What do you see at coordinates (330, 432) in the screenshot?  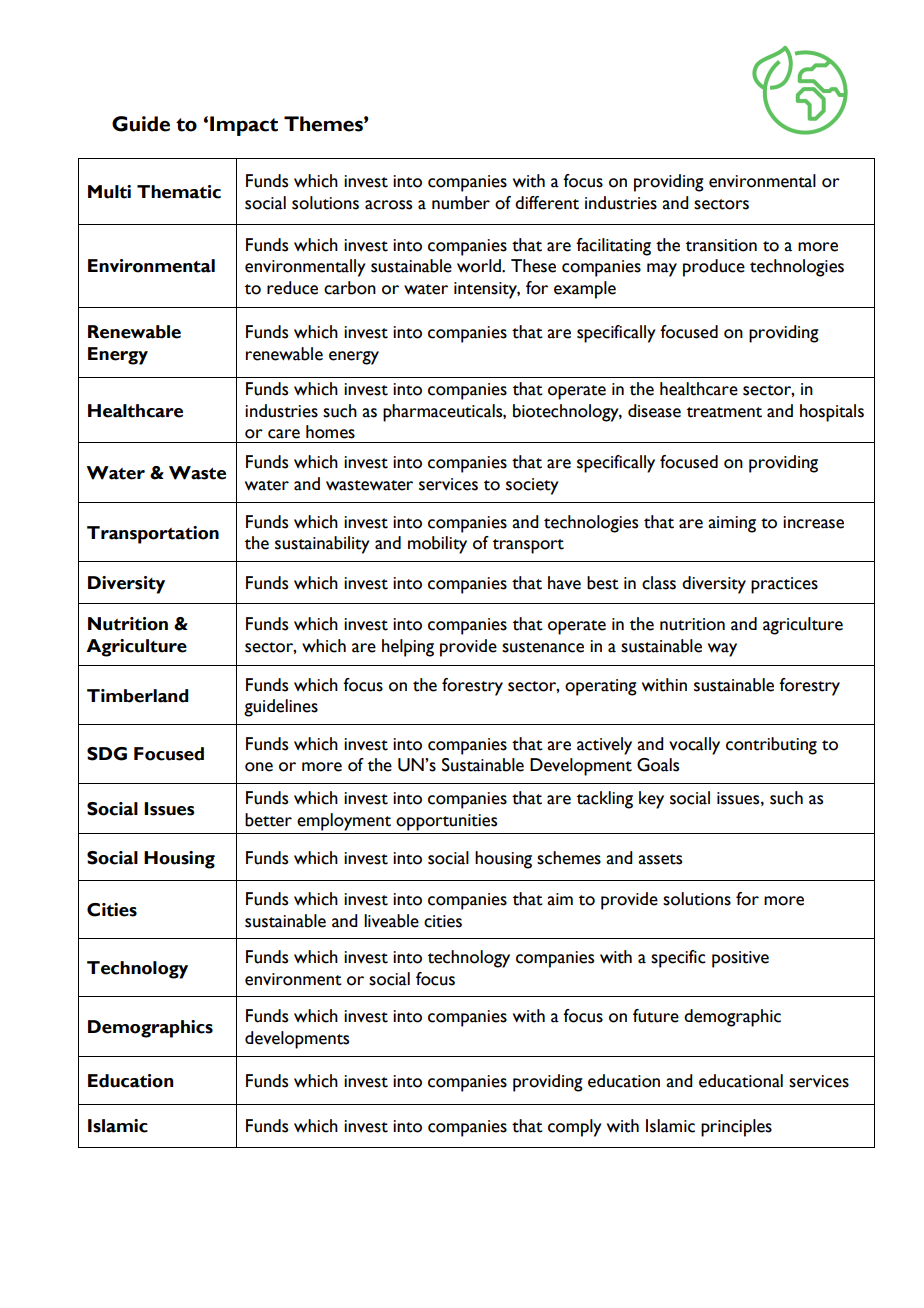 I see `homes` at bounding box center [330, 432].
